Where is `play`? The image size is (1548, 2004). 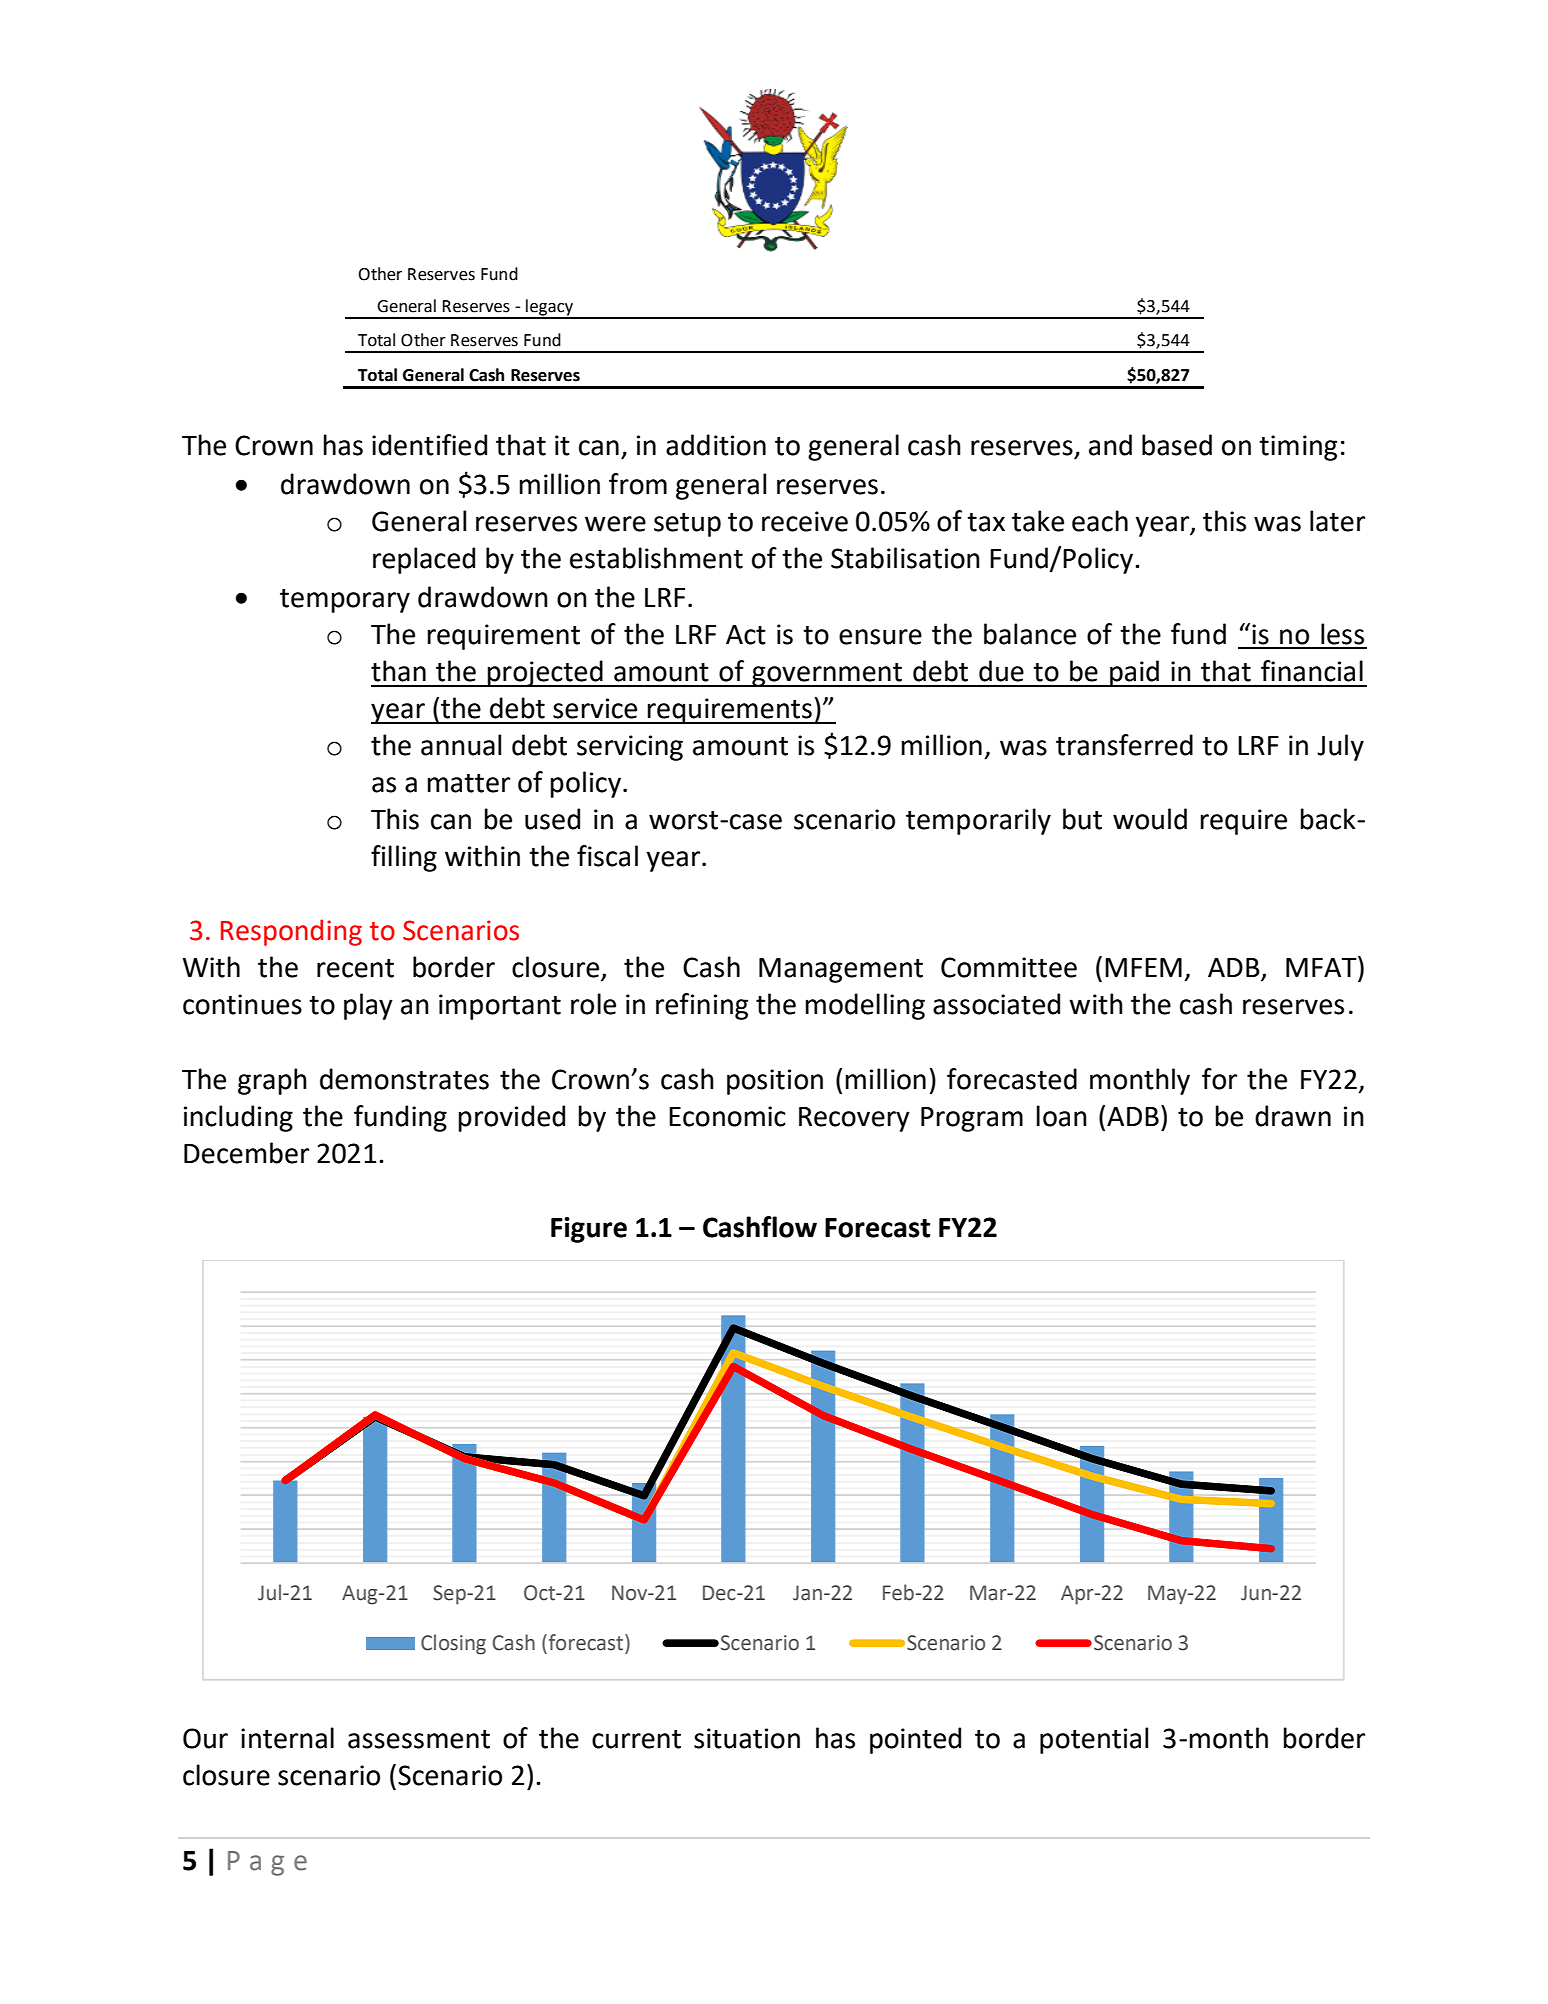
play is located at coordinates (368, 1006).
